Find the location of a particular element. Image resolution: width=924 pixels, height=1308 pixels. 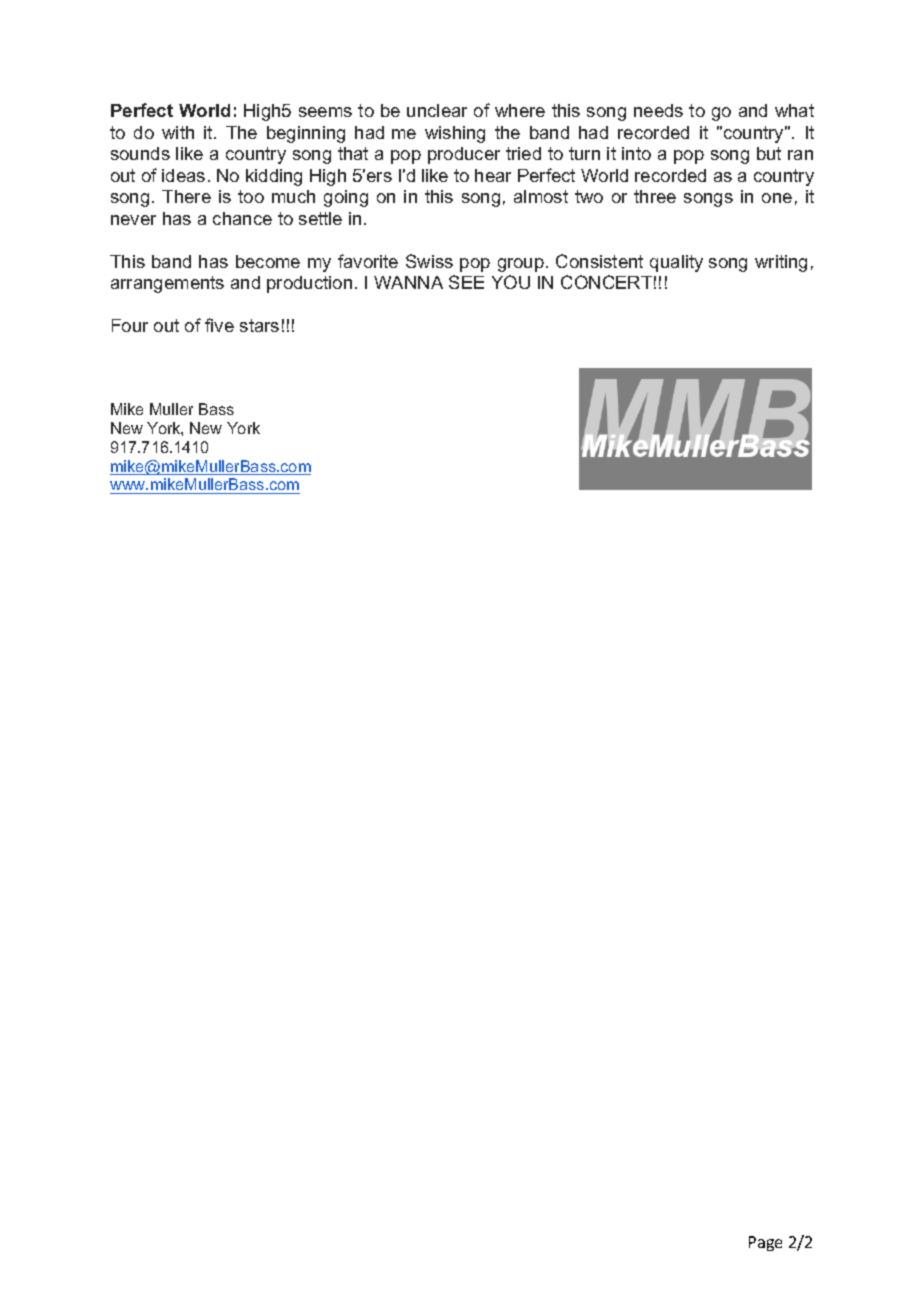

five is located at coordinates (219, 325).
